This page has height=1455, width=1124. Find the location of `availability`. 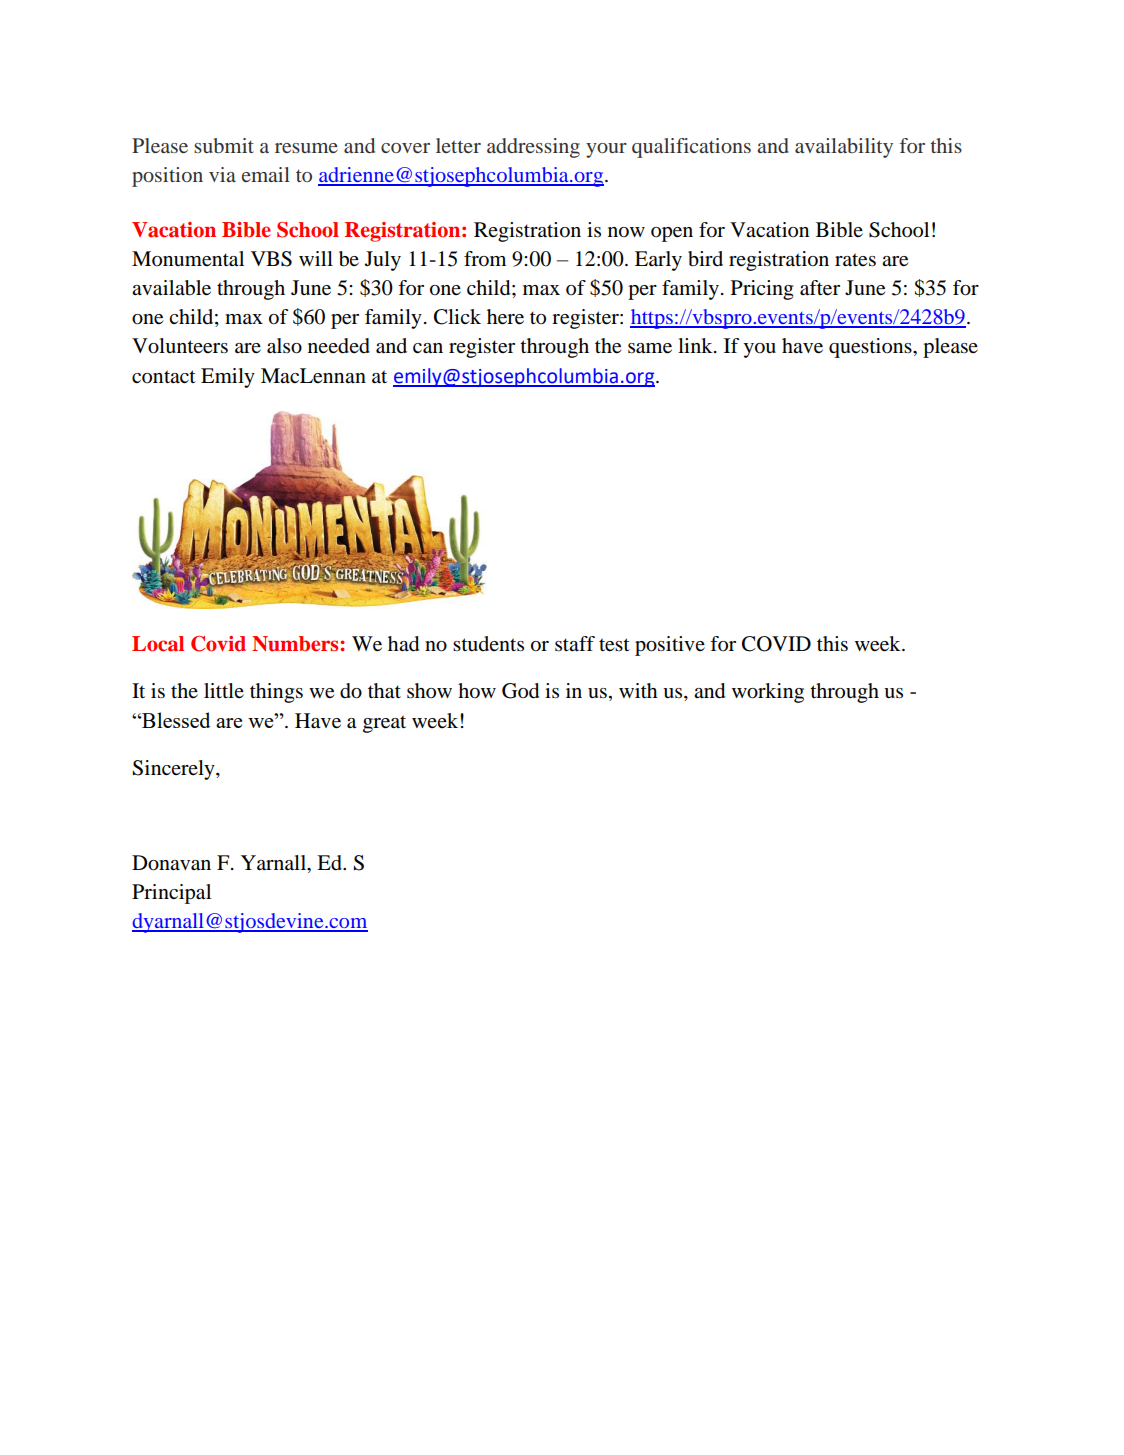

availability is located at coordinates (844, 148).
